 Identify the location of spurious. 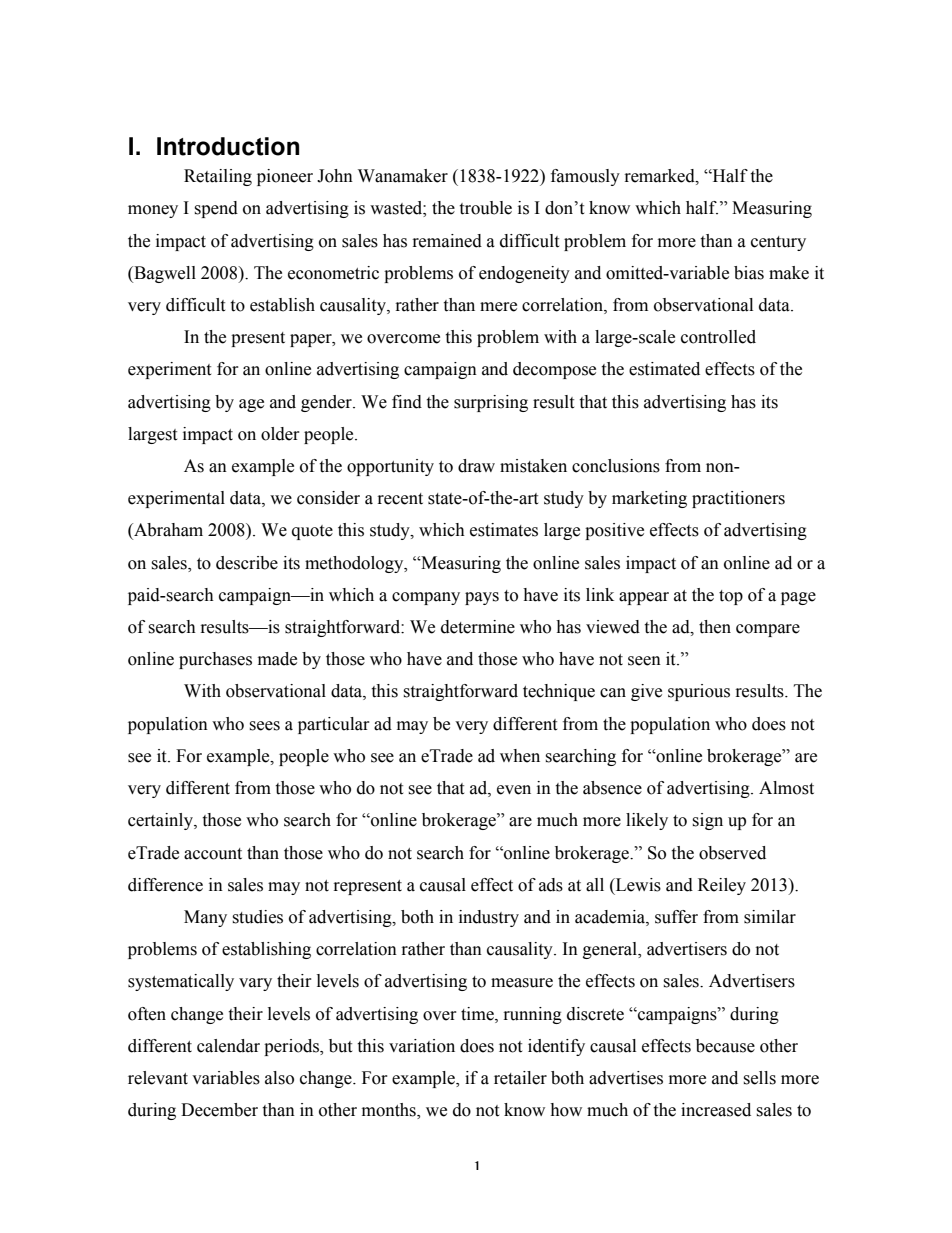
(699, 692).
